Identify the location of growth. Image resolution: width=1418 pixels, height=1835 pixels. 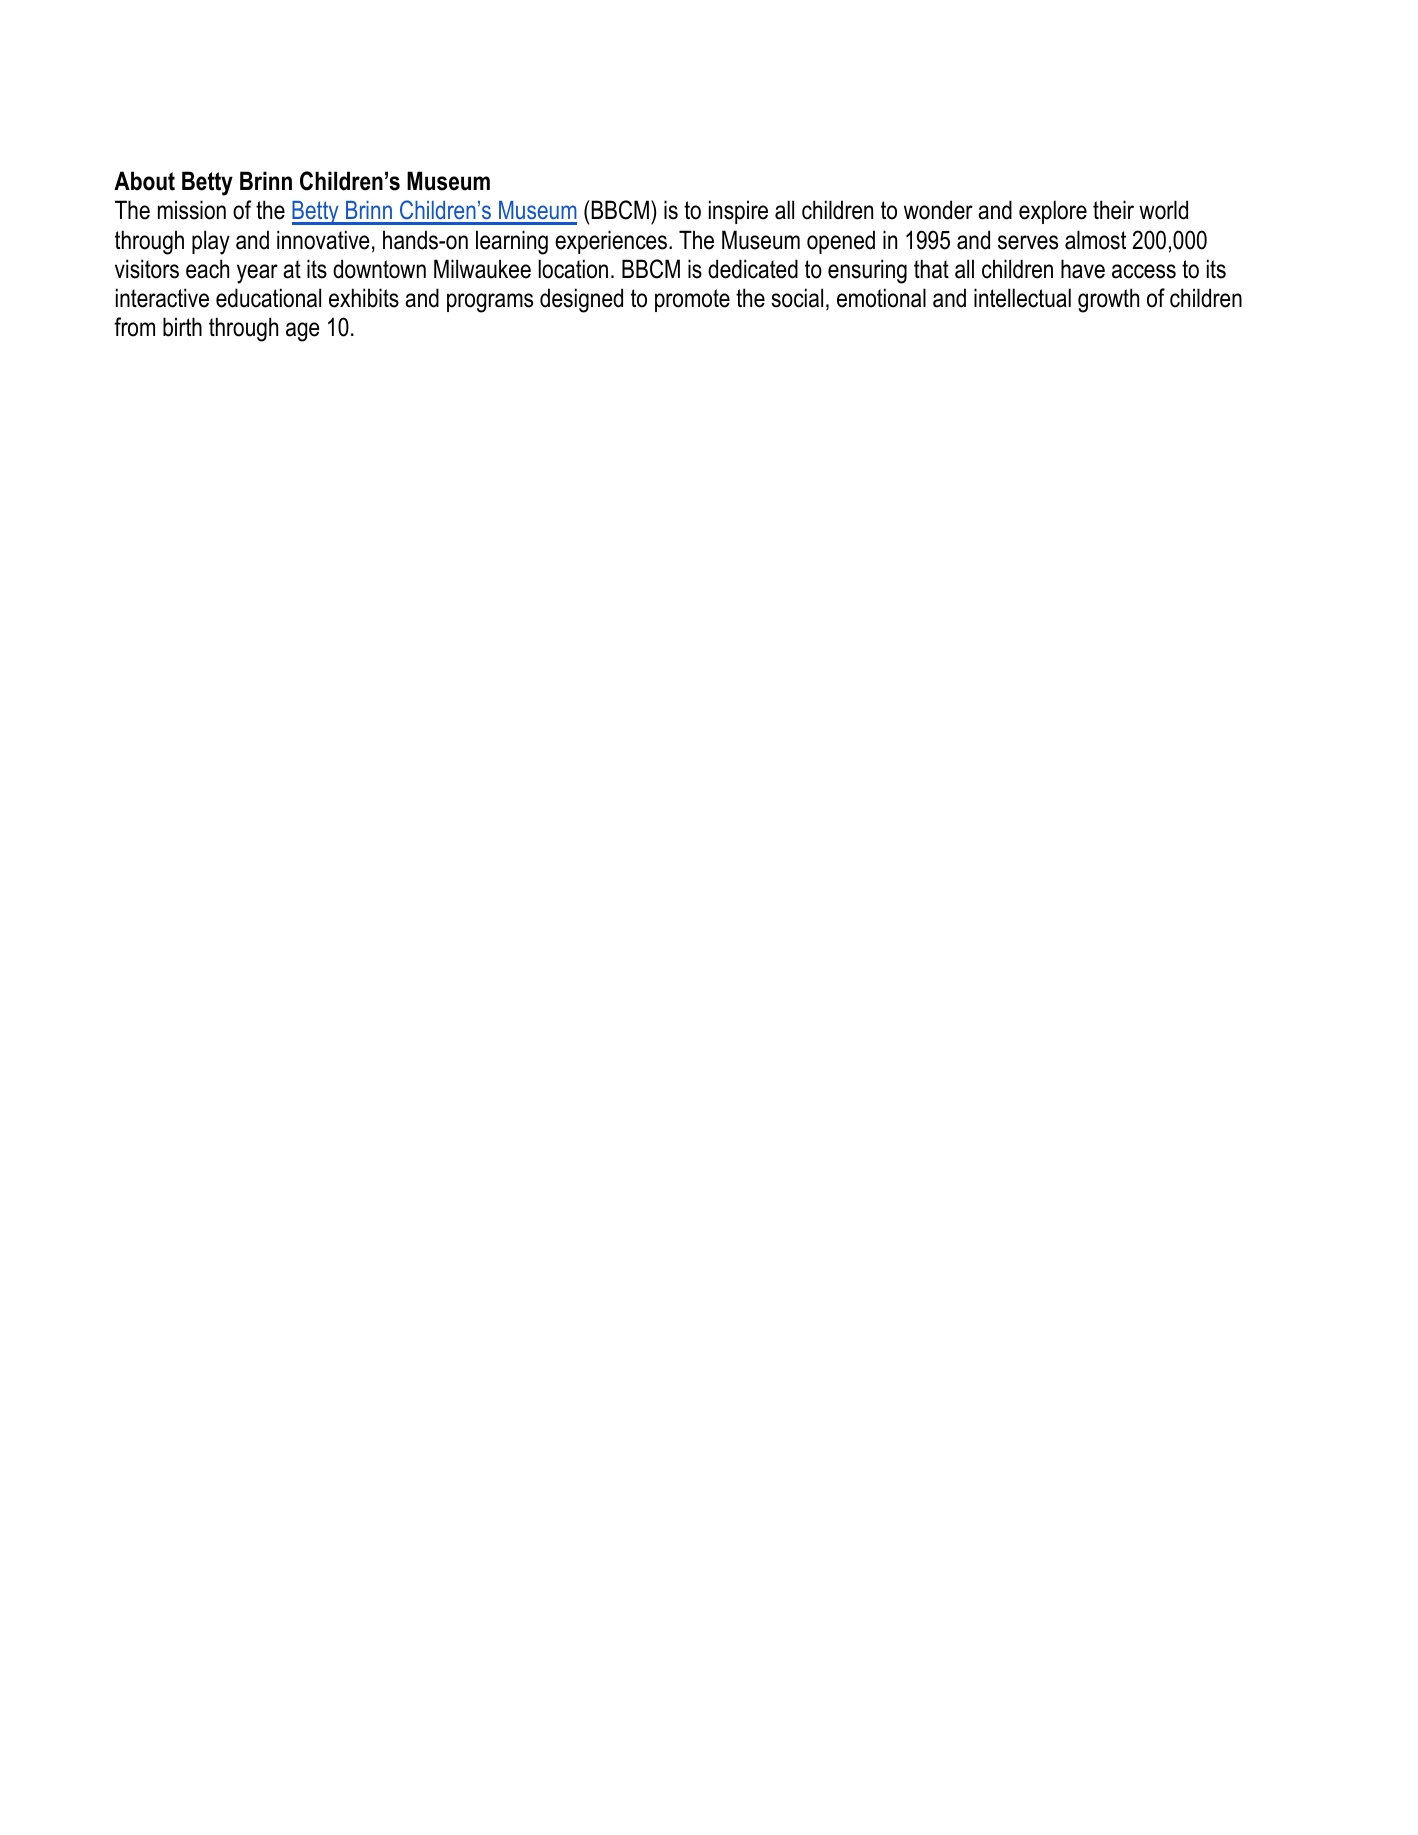
(1108, 300).
